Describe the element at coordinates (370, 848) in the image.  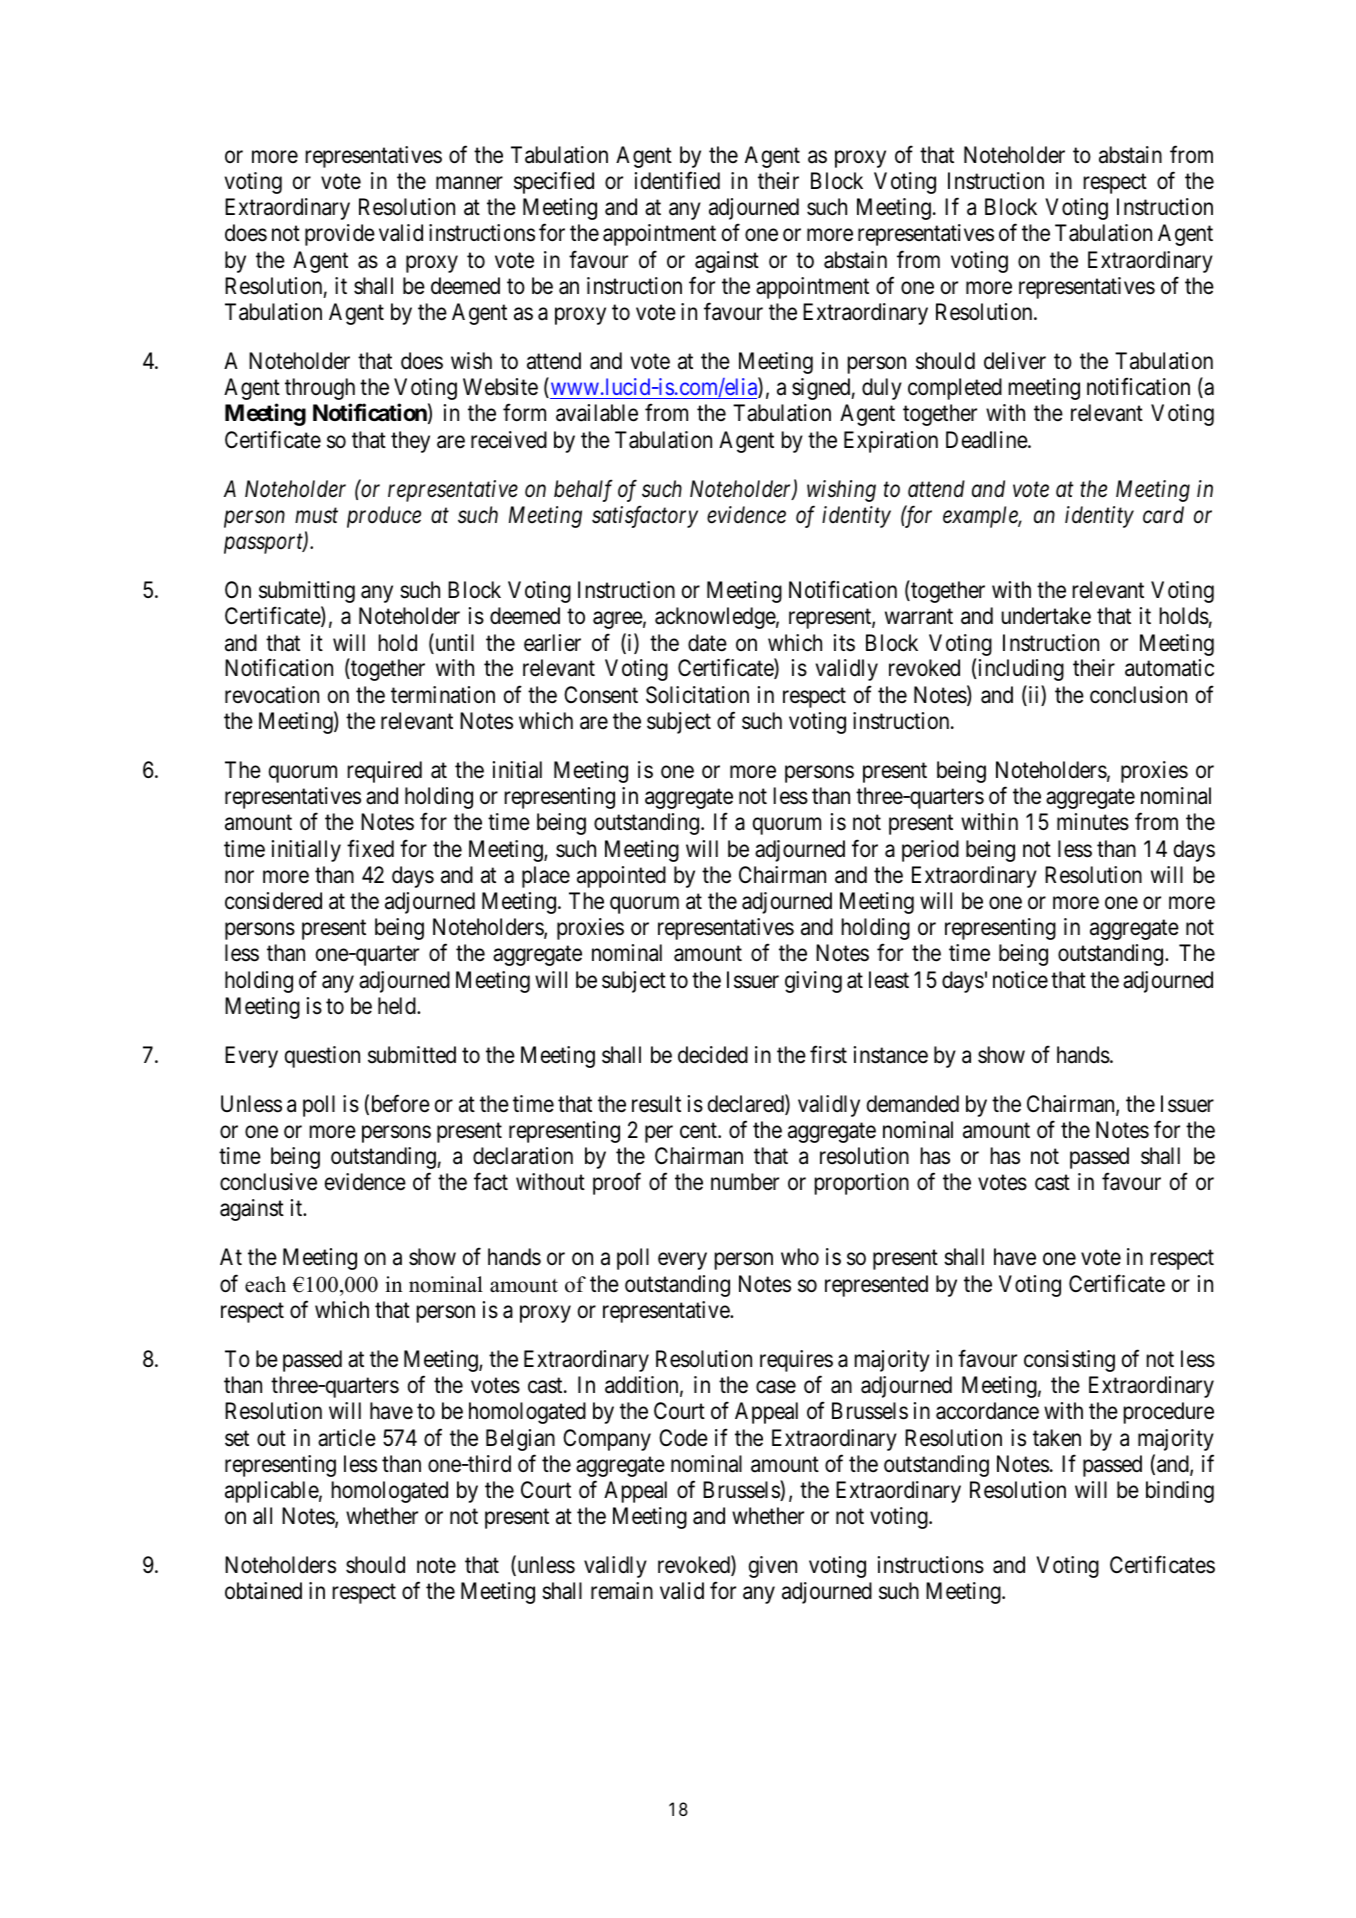
I see `fixed` at that location.
